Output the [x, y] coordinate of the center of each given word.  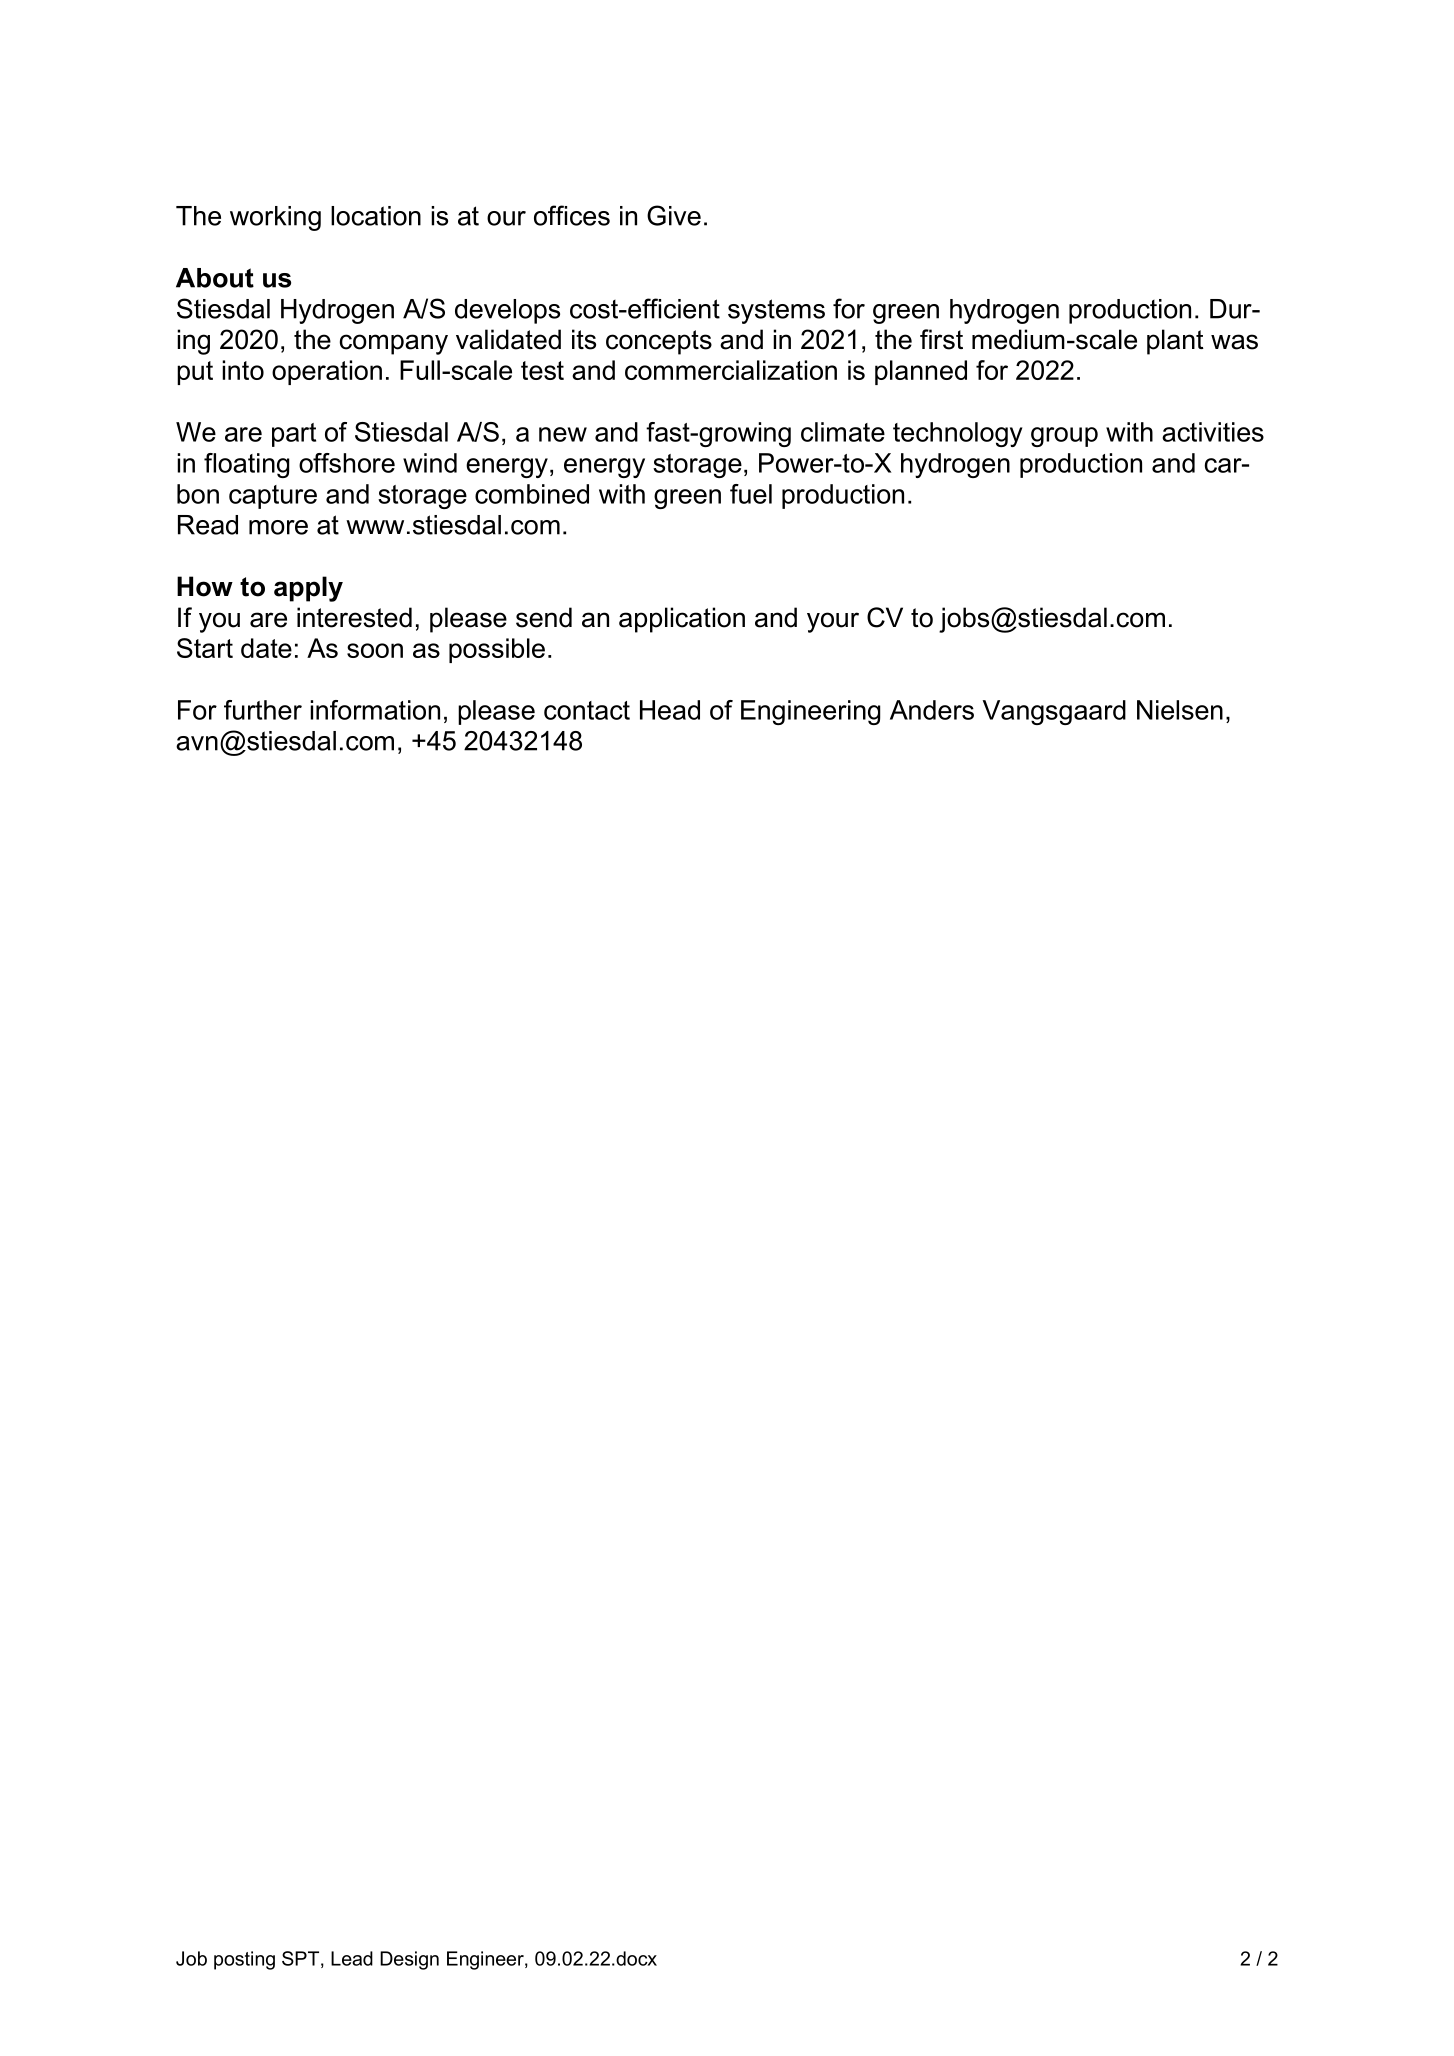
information [375, 710]
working [275, 218]
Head [670, 710]
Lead [352, 1958]
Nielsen [1180, 710]
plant [1175, 342]
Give [674, 215]
